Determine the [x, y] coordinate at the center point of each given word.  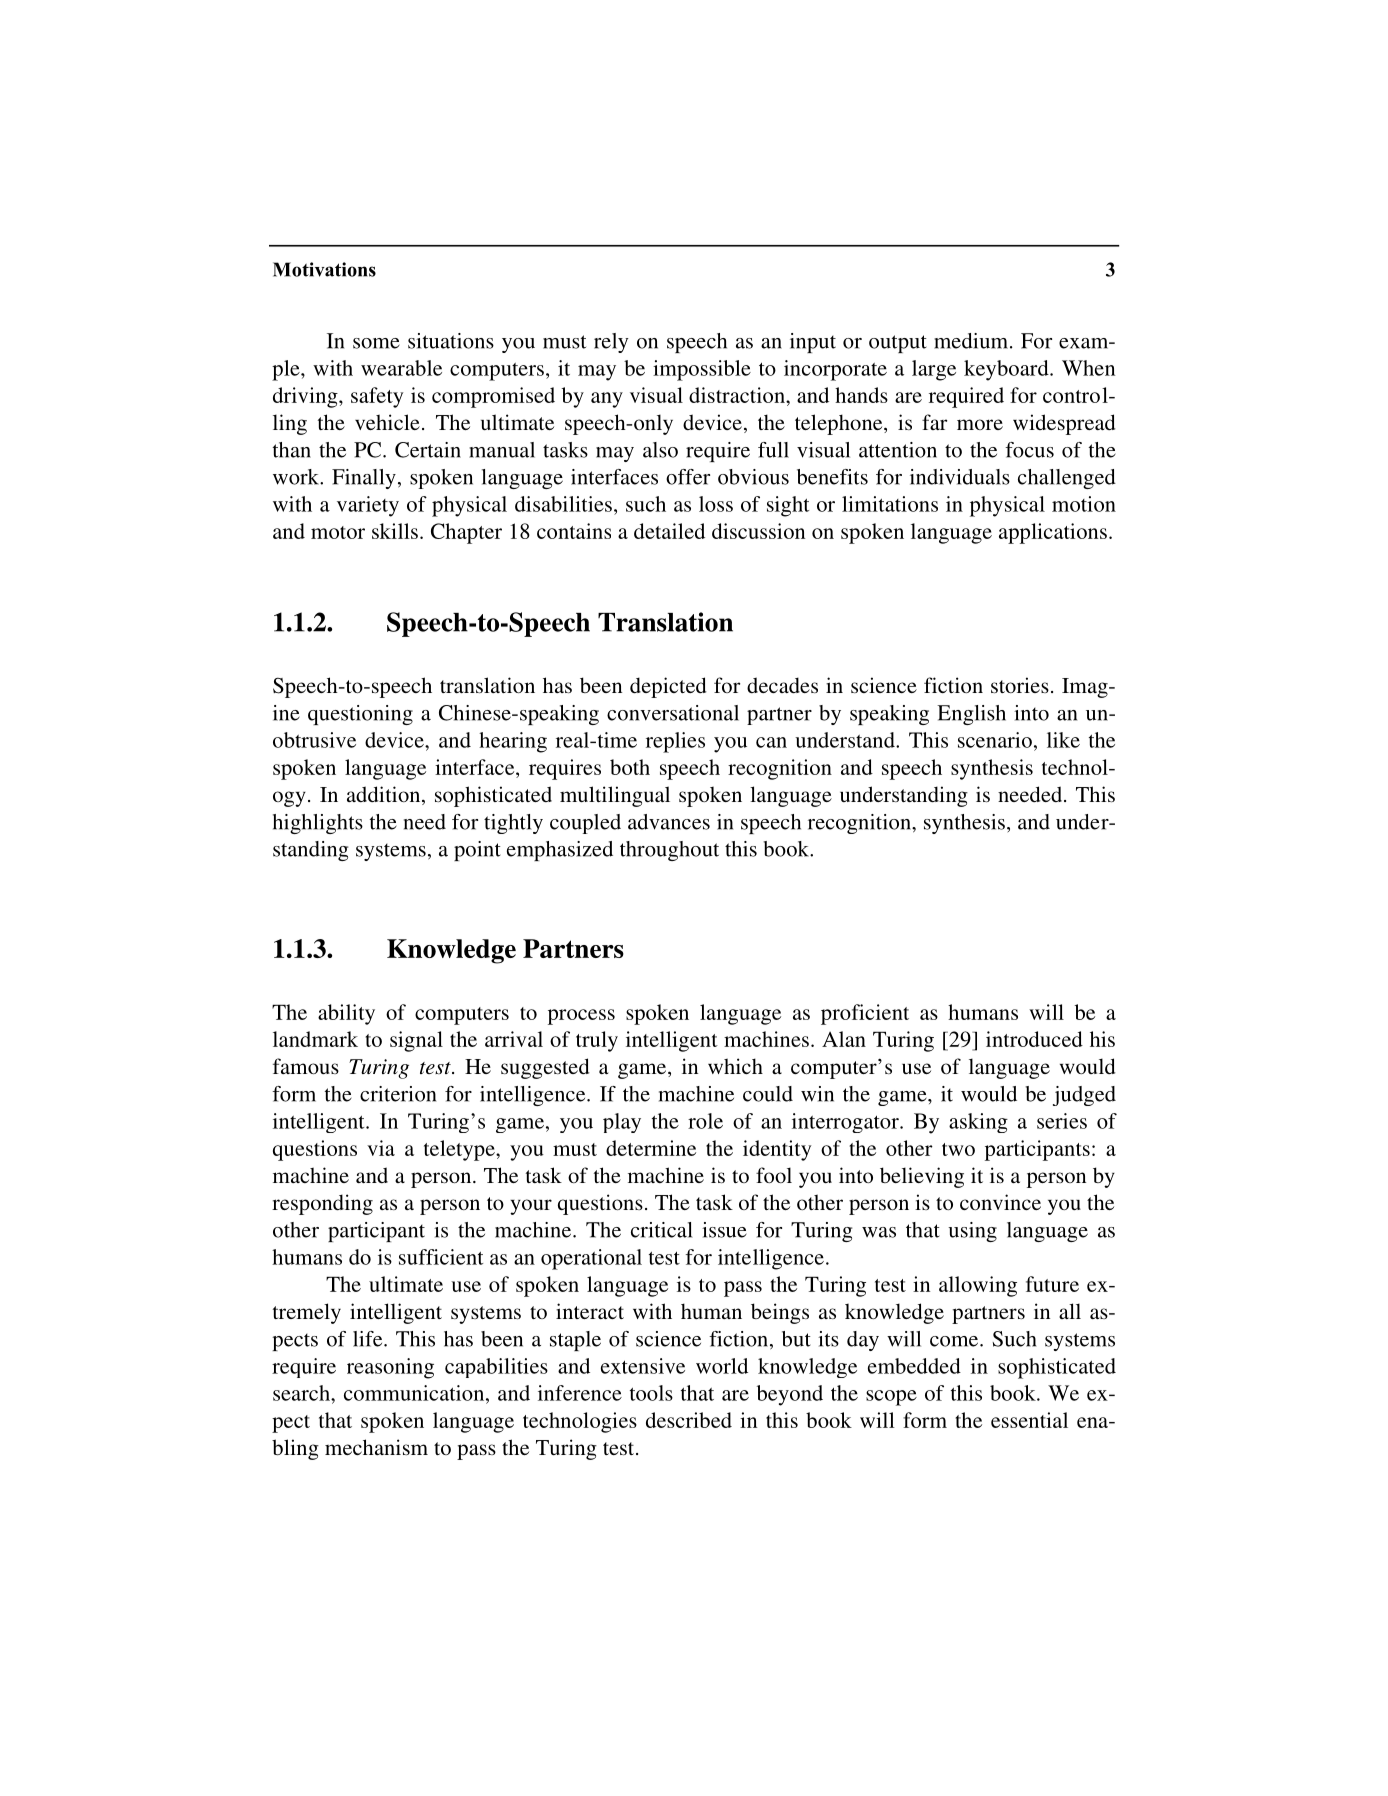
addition [385, 795]
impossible [702, 370]
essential [1029, 1420]
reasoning [390, 1368]
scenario [995, 740]
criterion [398, 1094]
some [376, 343]
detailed [669, 531]
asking [978, 1123]
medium [972, 341]
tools [651, 1393]
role [705, 1121]
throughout [669, 851]
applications [1053, 533]
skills [395, 531]
